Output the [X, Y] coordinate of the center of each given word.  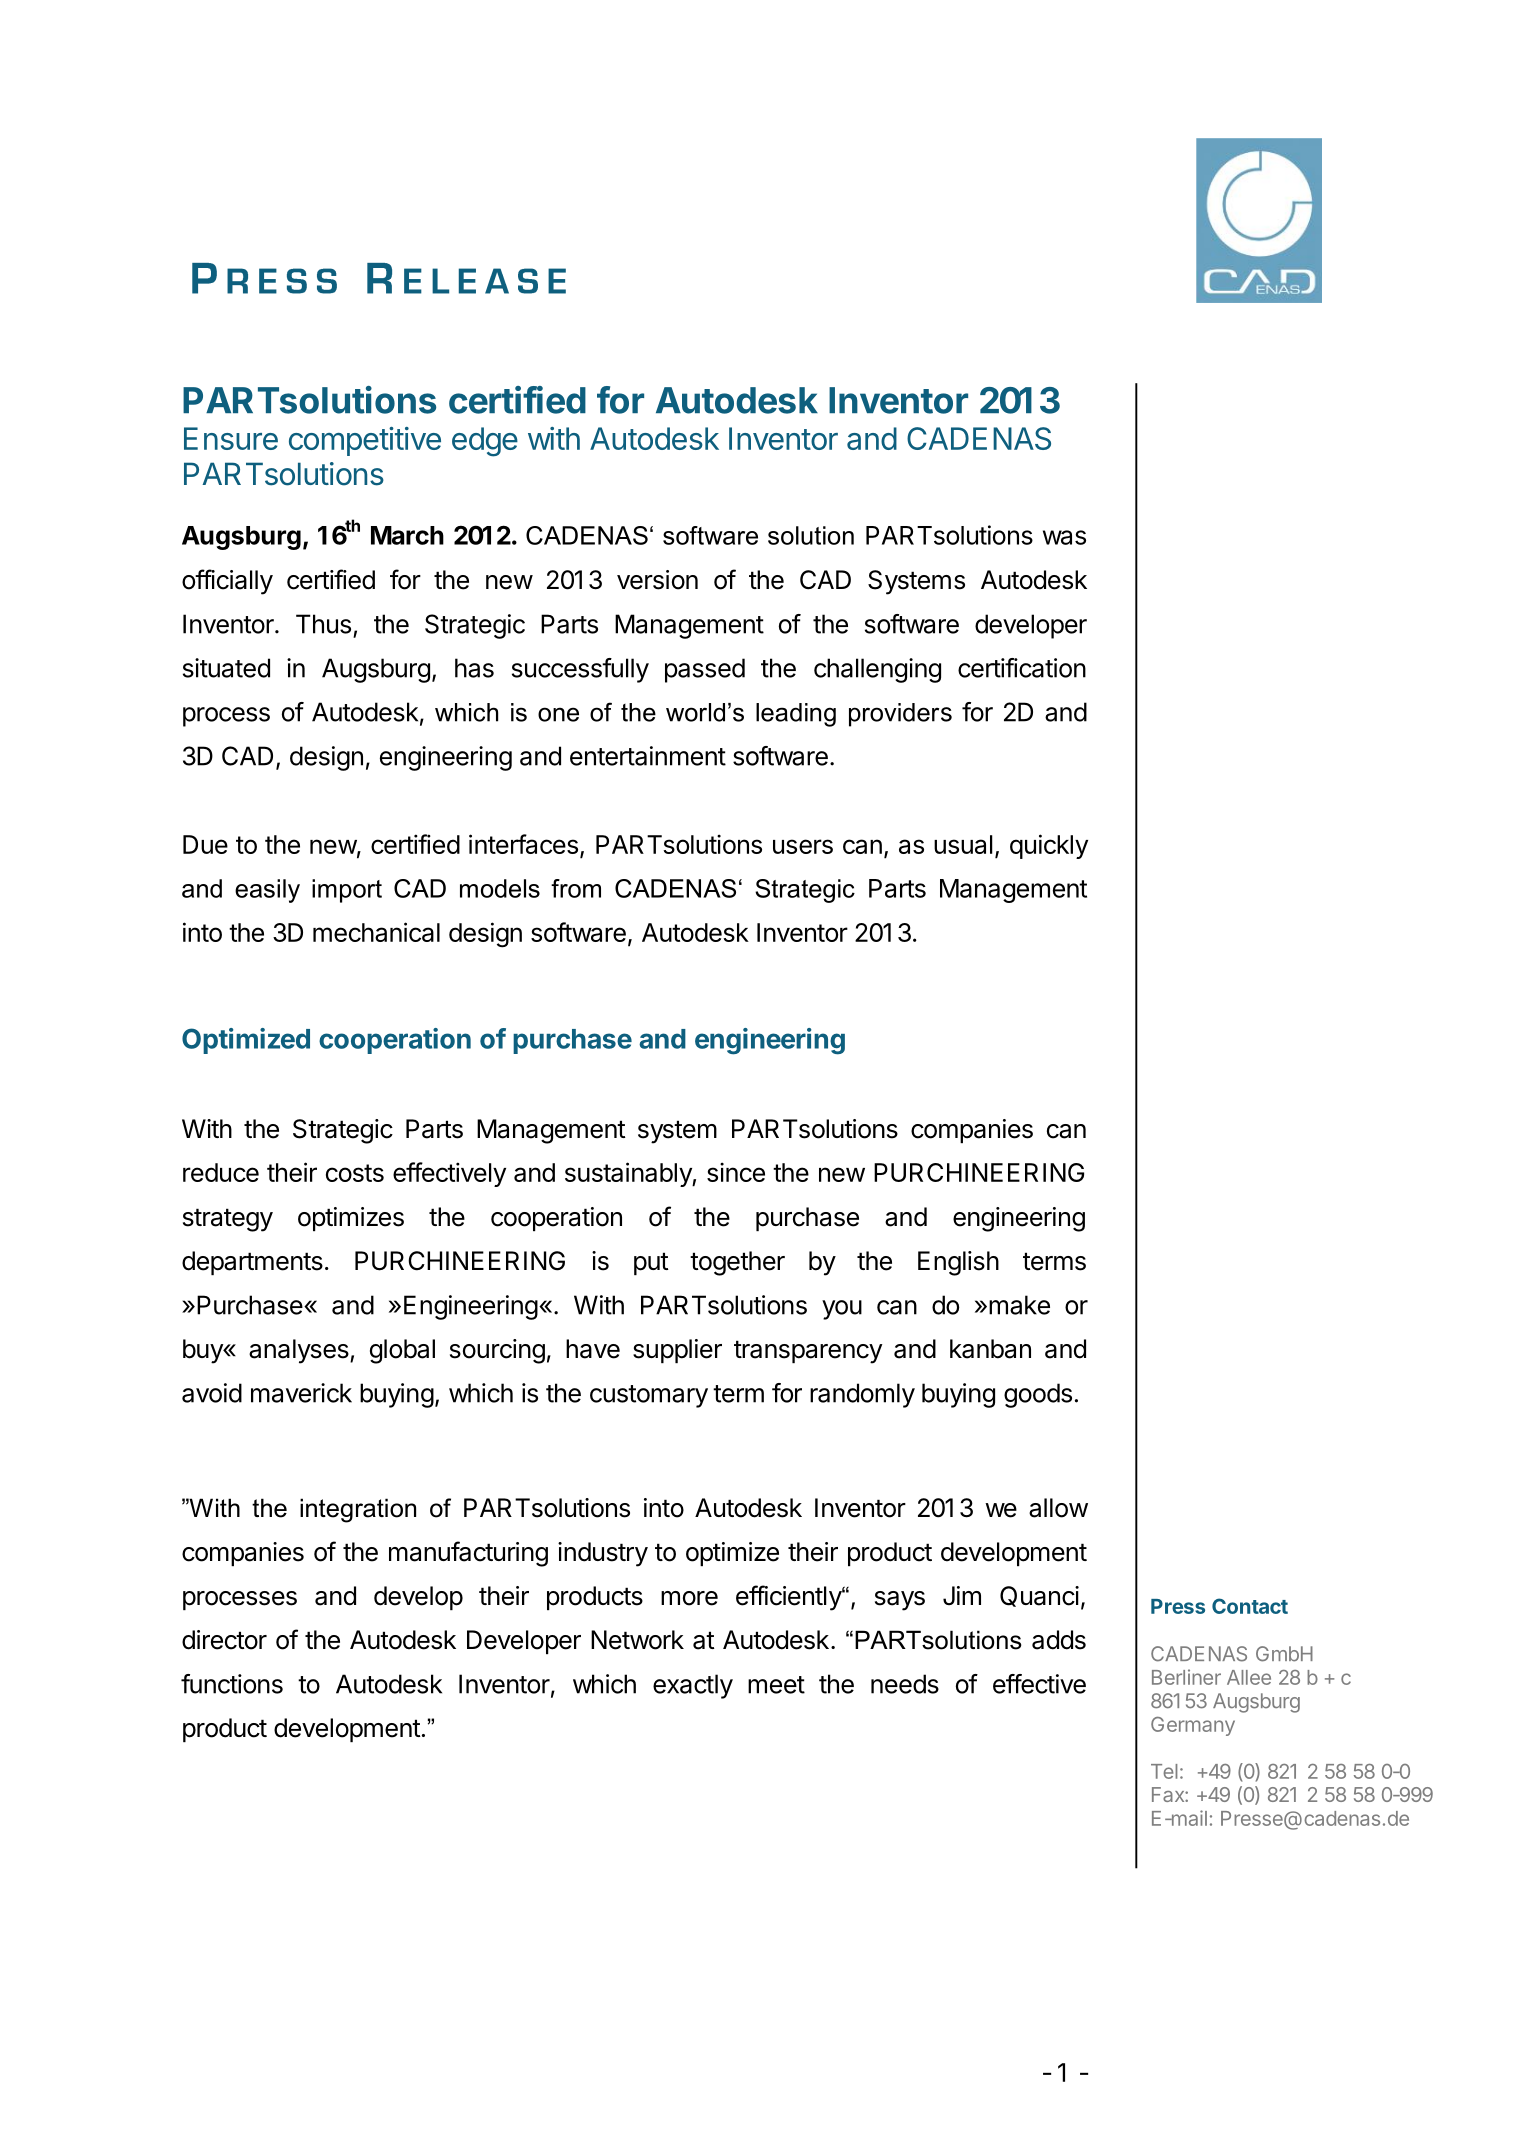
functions [232, 1684]
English [958, 1263]
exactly [693, 1686]
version [657, 580]
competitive [365, 441]
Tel [1164, 1771]
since [736, 1172]
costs [355, 1173]
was [1064, 537]
